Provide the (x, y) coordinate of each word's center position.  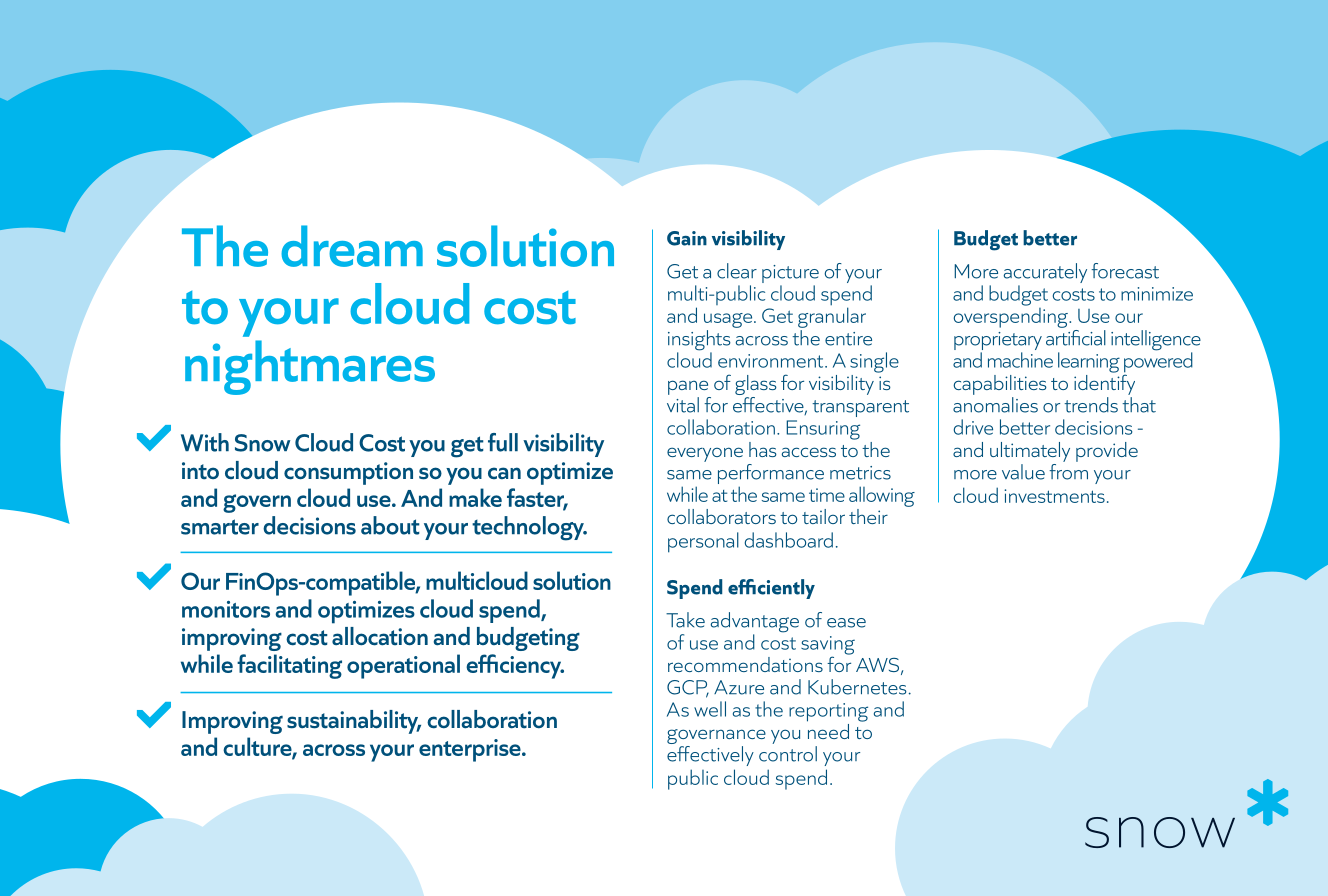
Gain (687, 238)
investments (1054, 496)
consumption (348, 473)
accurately (1045, 273)
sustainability (354, 722)
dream (352, 246)
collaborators (721, 516)
